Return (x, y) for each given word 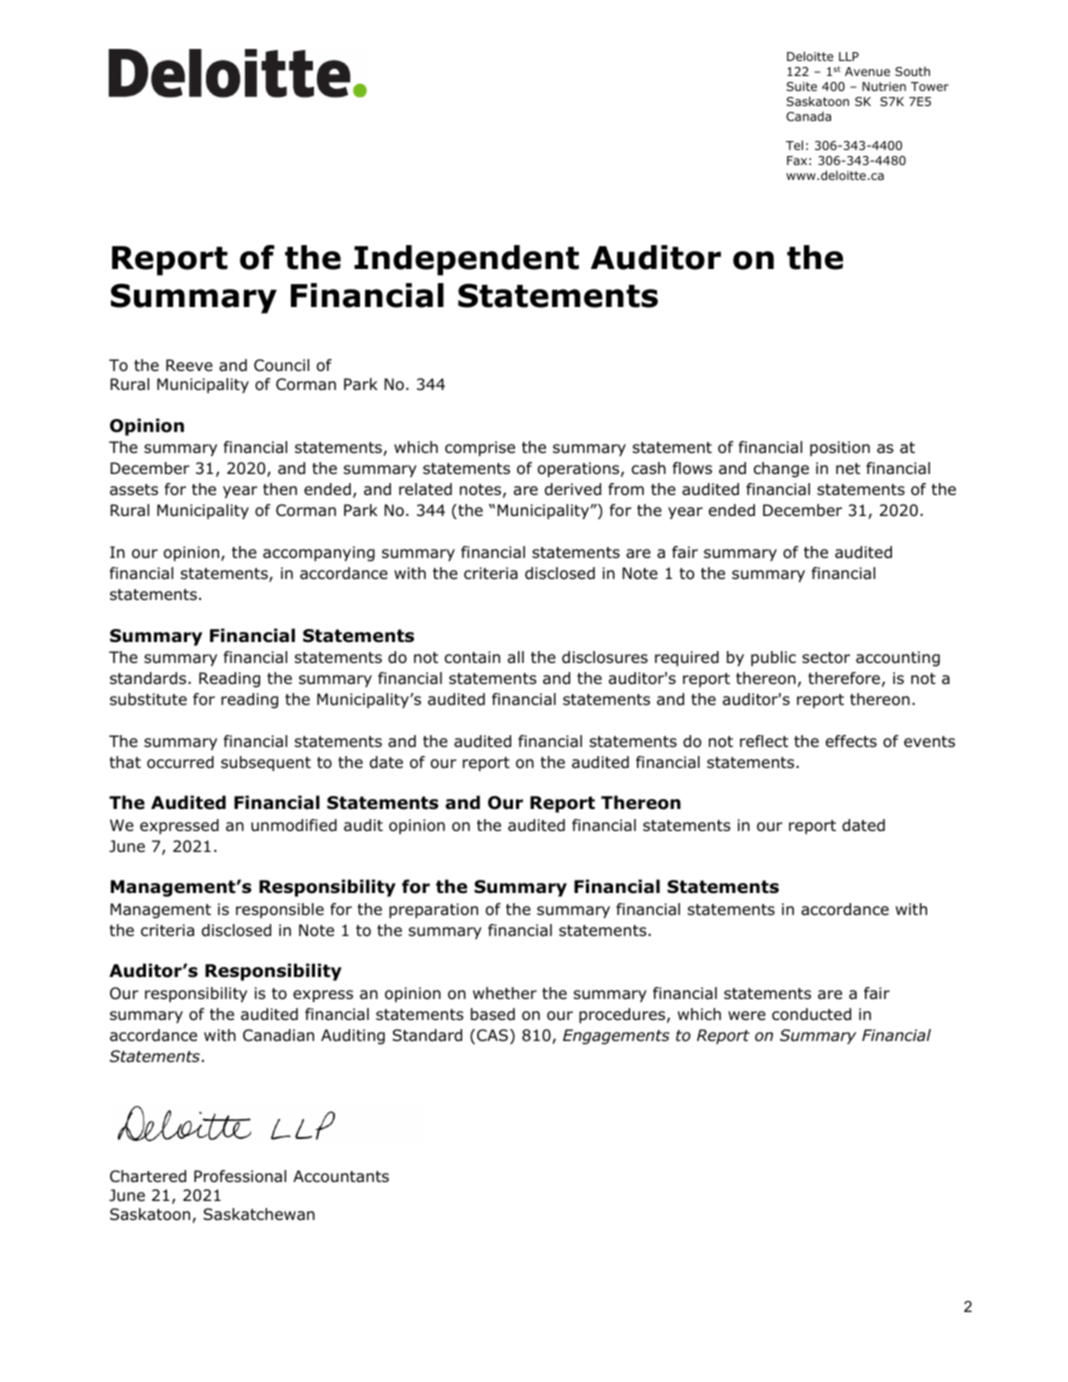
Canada (808, 116)
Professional (240, 1176)
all (516, 657)
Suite (801, 86)
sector (826, 658)
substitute (148, 699)
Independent (466, 260)
